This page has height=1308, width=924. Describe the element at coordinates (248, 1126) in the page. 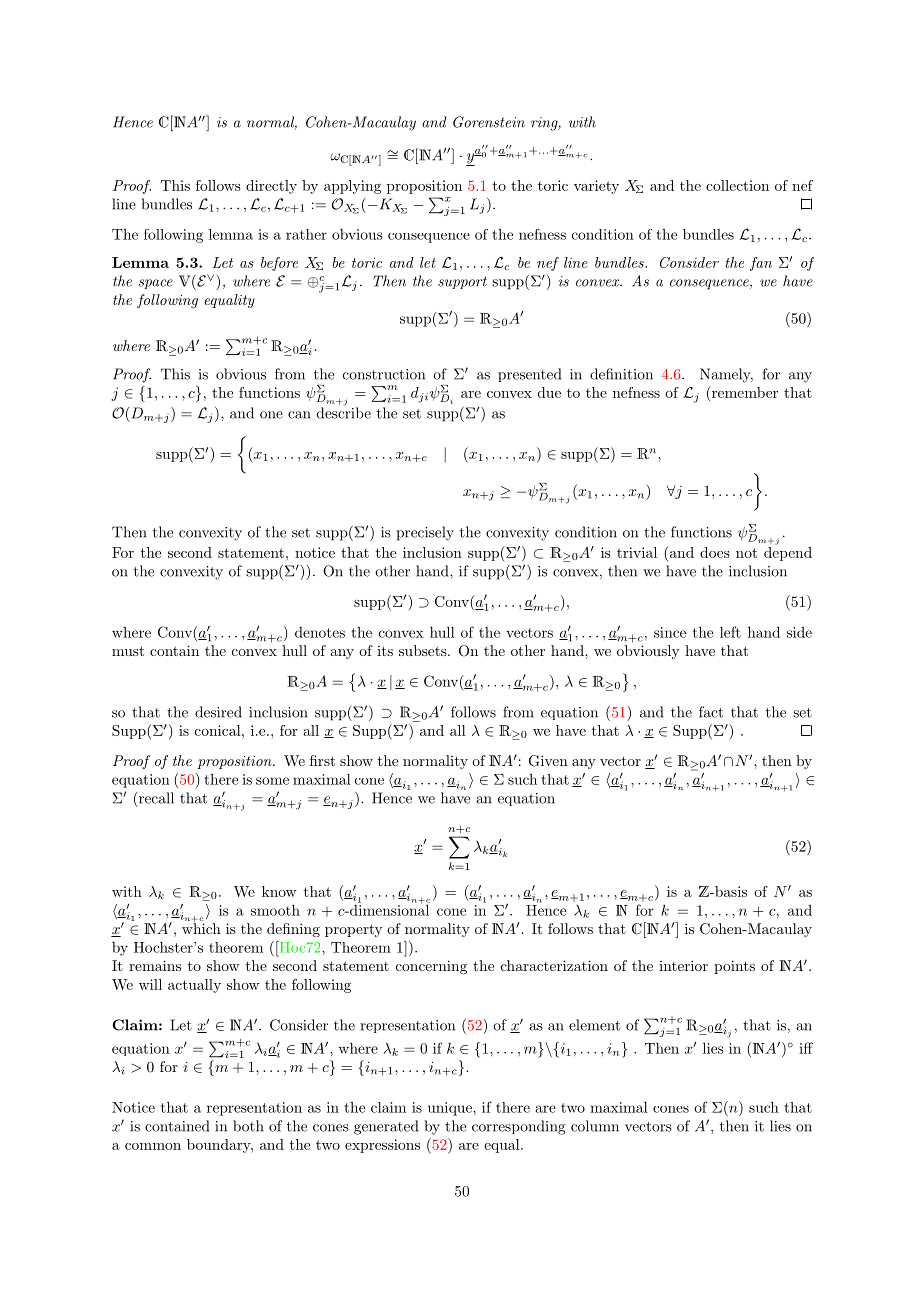

I see `both` at that location.
